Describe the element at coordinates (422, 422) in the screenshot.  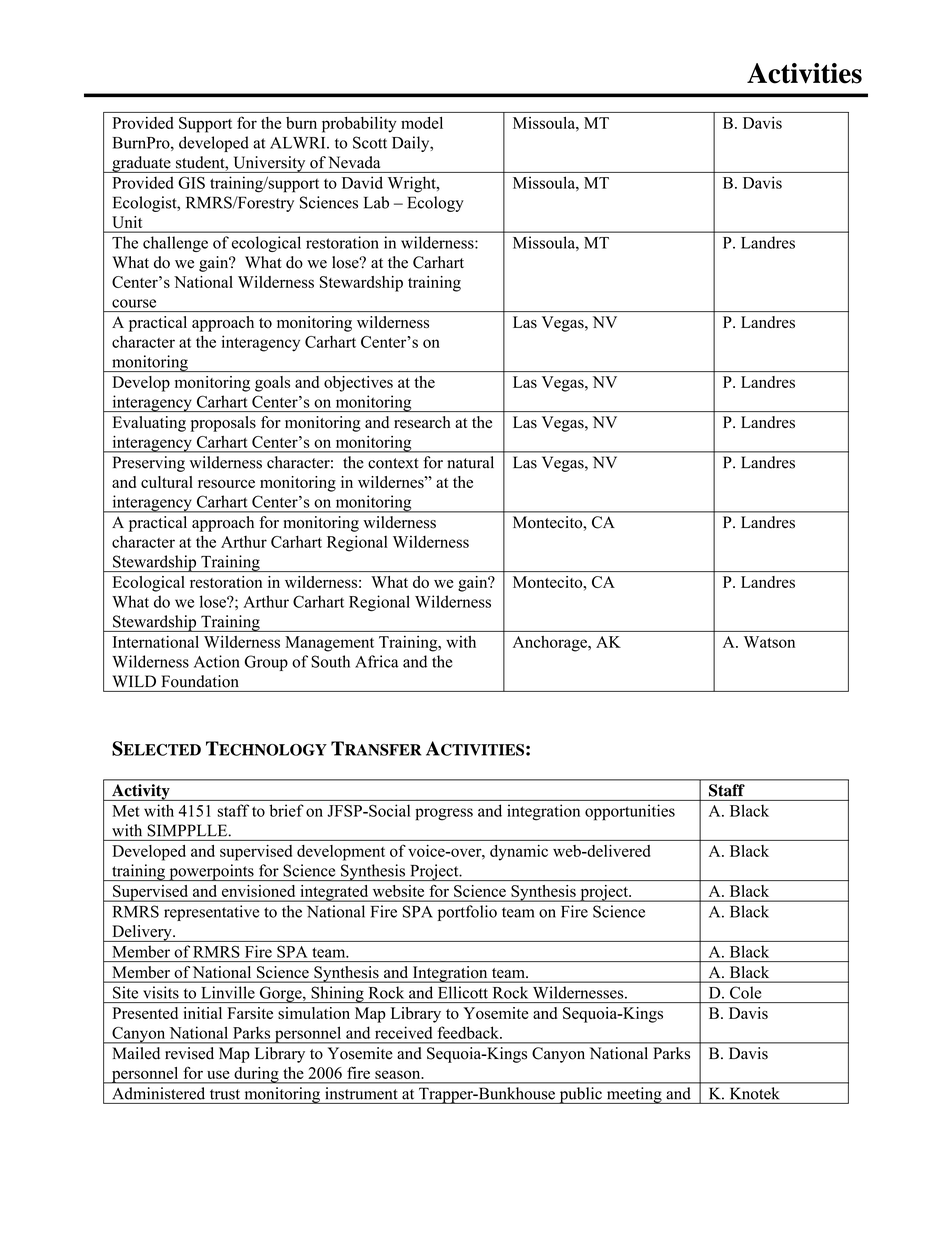
I see `research` at that location.
